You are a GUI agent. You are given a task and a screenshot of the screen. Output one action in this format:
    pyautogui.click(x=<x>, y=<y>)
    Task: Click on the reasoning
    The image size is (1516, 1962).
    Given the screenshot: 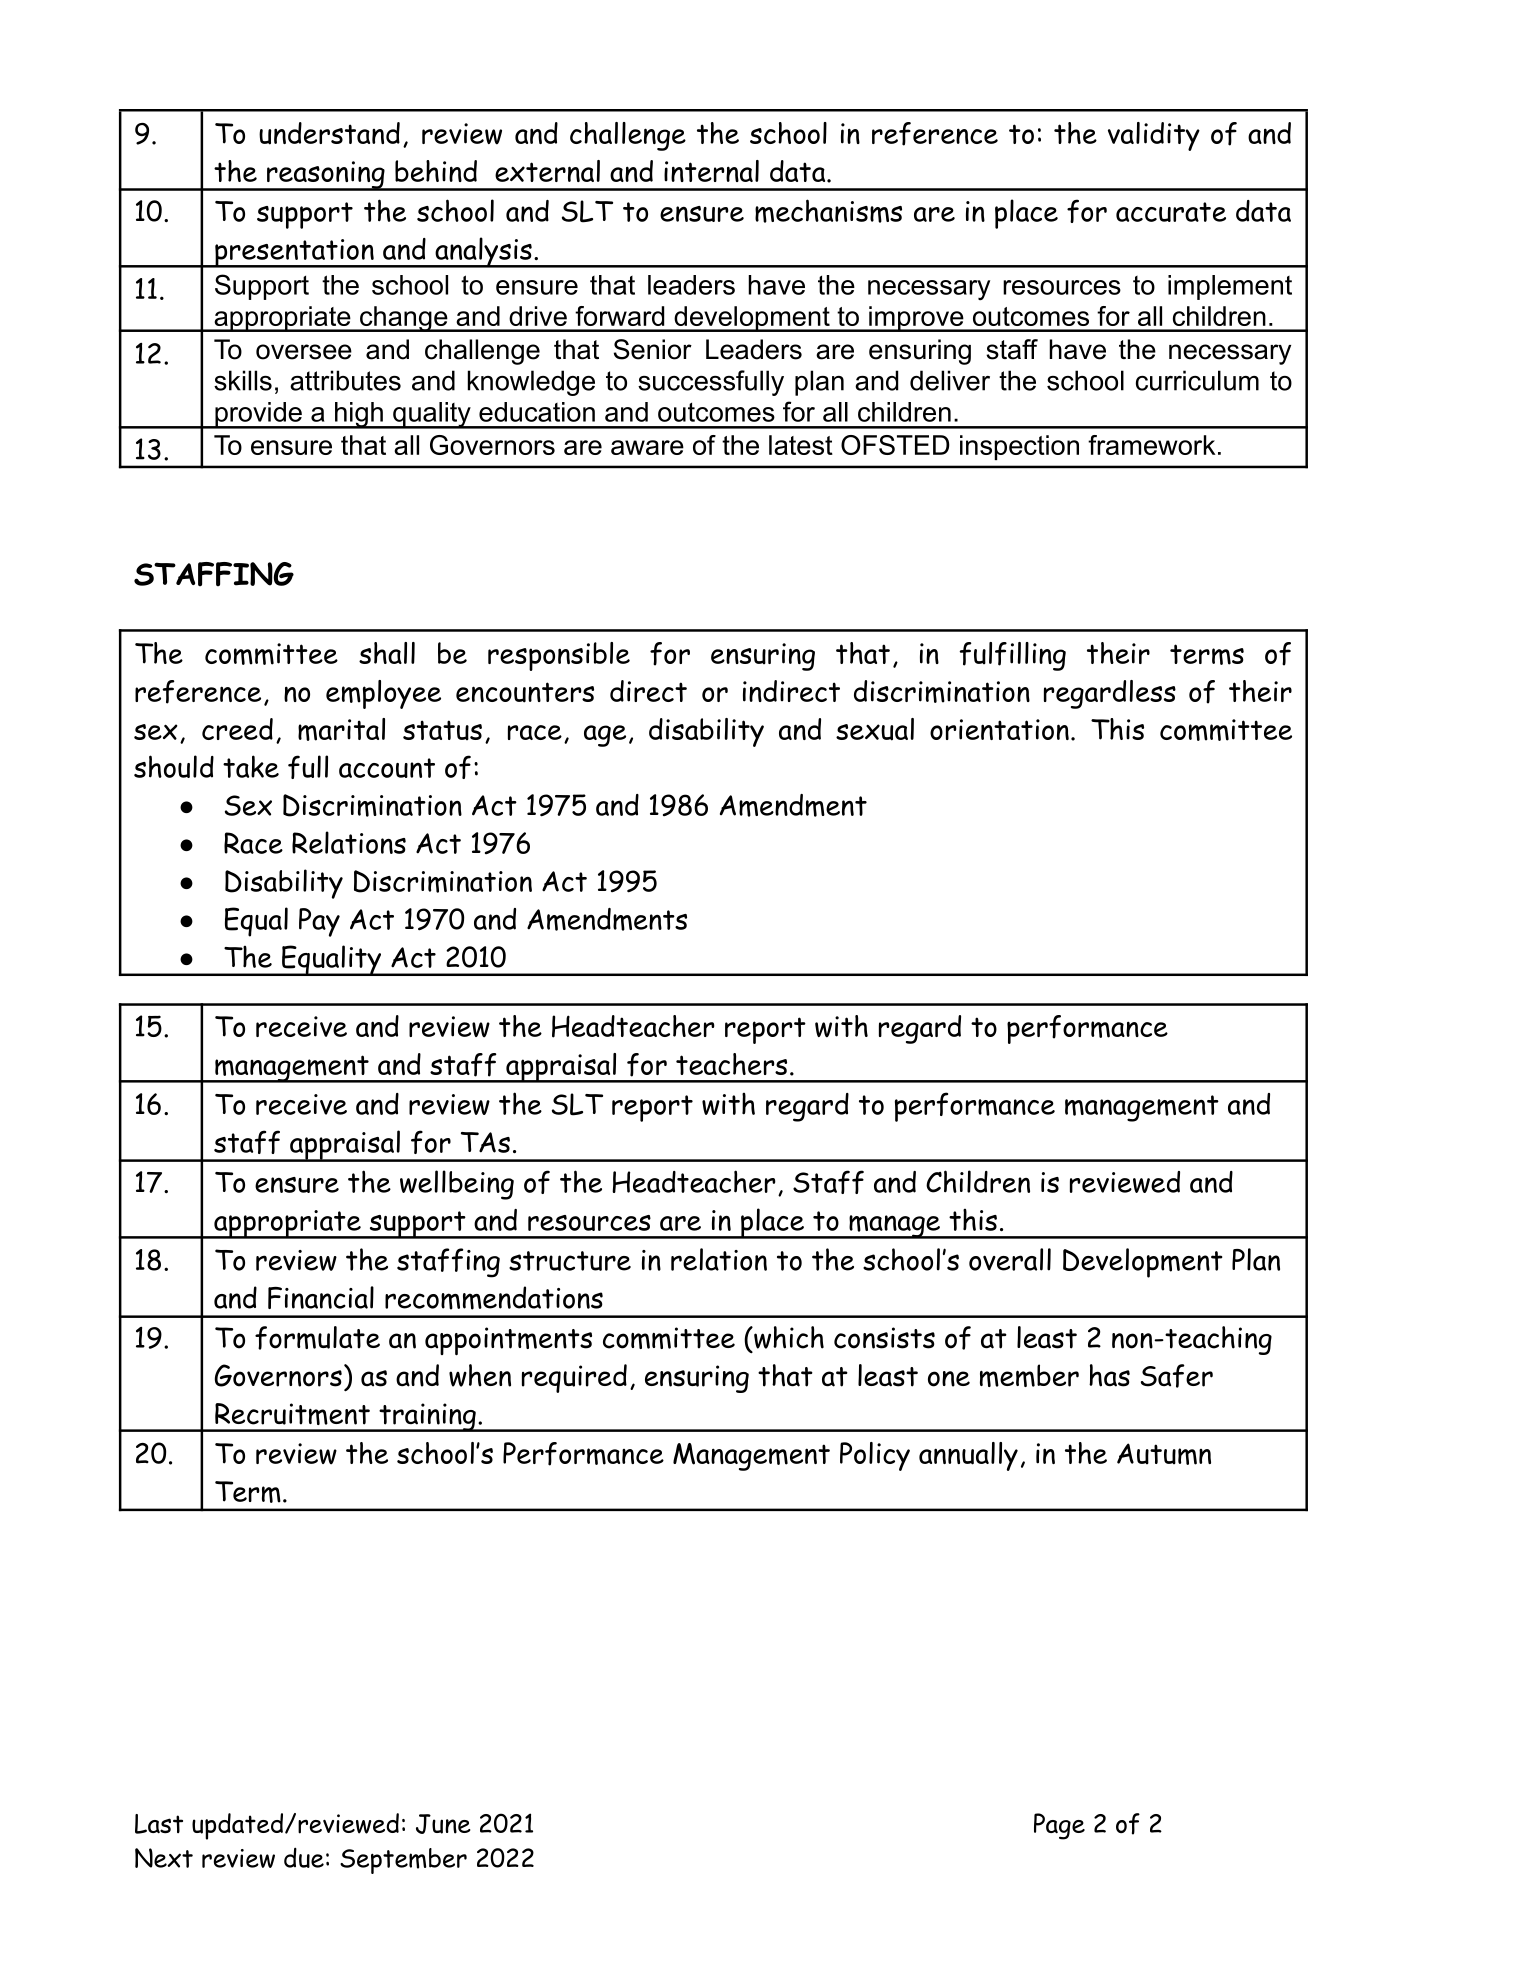 What is the action you would take?
    pyautogui.click(x=326, y=176)
